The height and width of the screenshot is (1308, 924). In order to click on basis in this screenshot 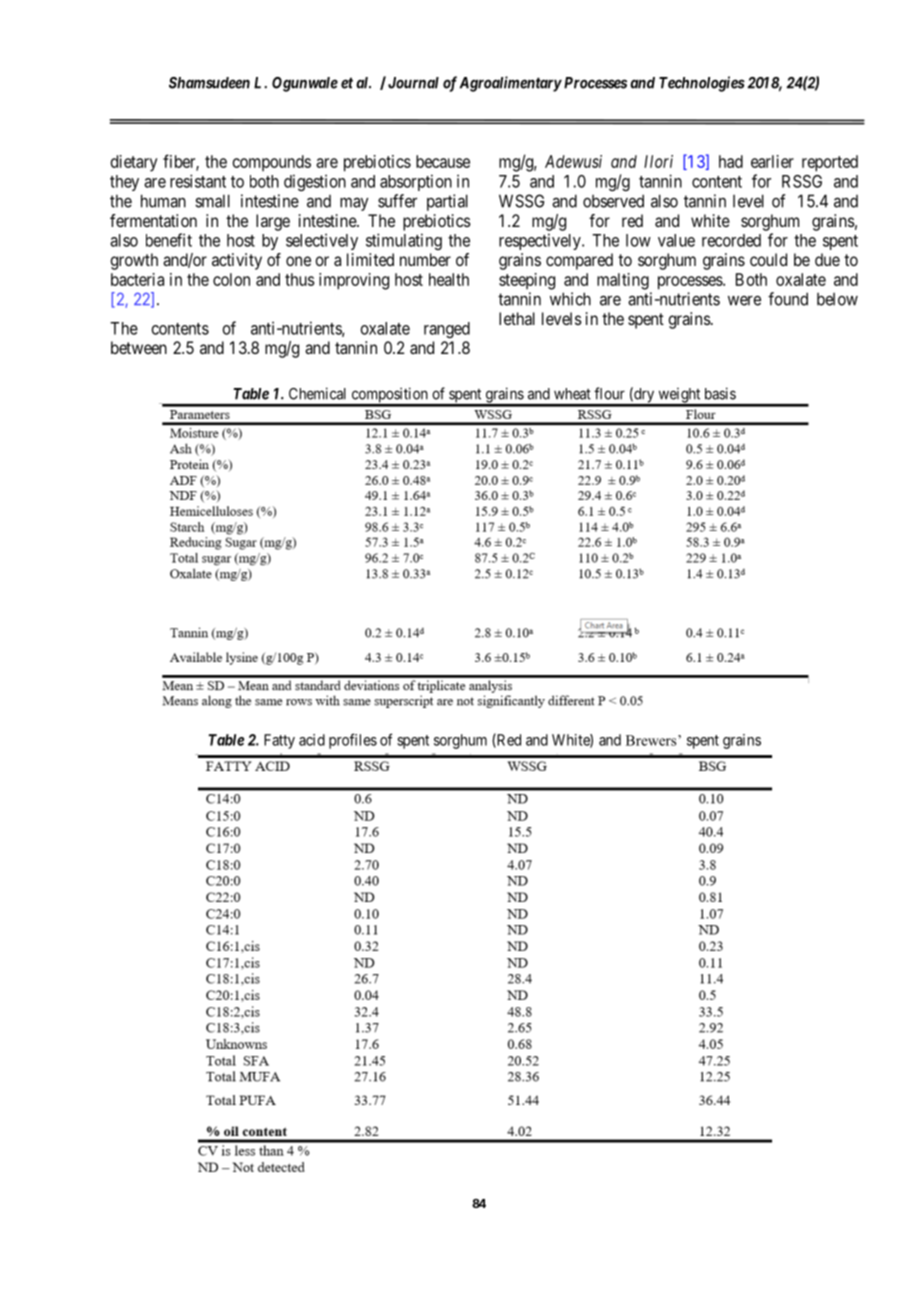, I will do `click(720, 393)`.
